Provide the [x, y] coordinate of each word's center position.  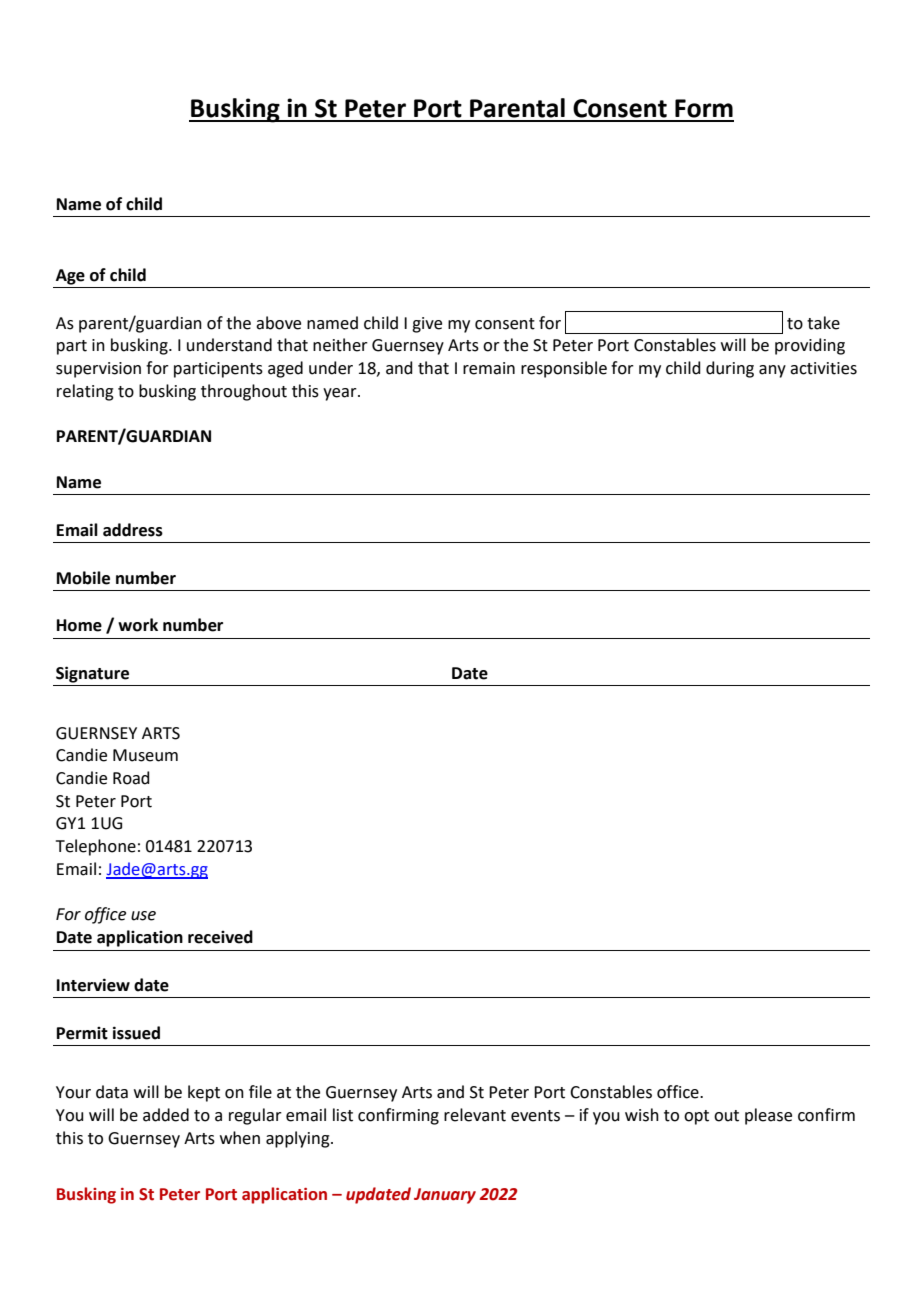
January [445, 1196]
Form [704, 108]
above [278, 323]
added [166, 1115]
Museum [145, 755]
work [138, 625]
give [427, 325]
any [772, 371]
